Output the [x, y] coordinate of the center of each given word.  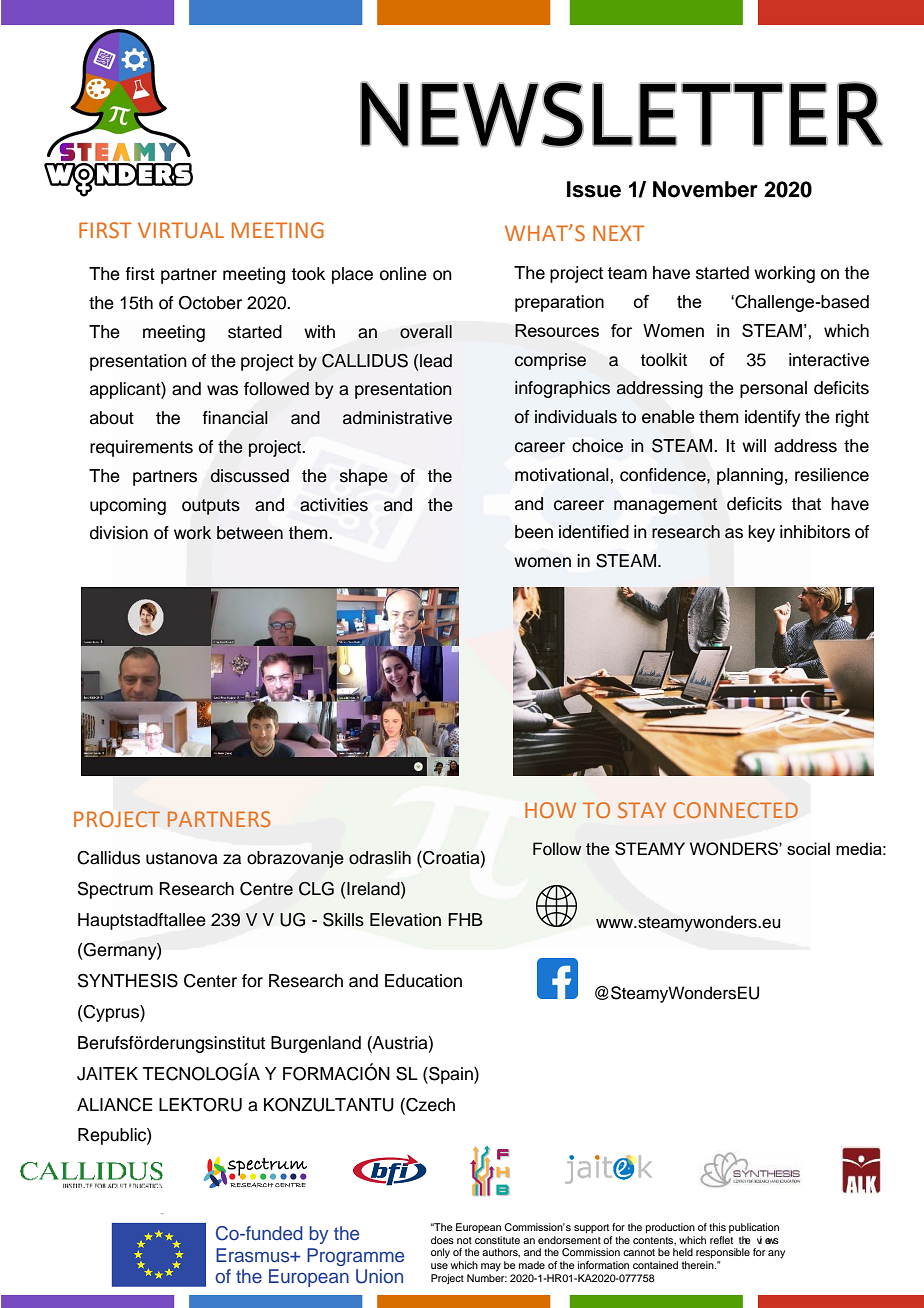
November [705, 189]
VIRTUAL [181, 230]
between [250, 533]
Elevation [405, 920]
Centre [266, 889]
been [534, 532]
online [403, 274]
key [761, 533]
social [808, 848]
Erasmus [254, 1255]
